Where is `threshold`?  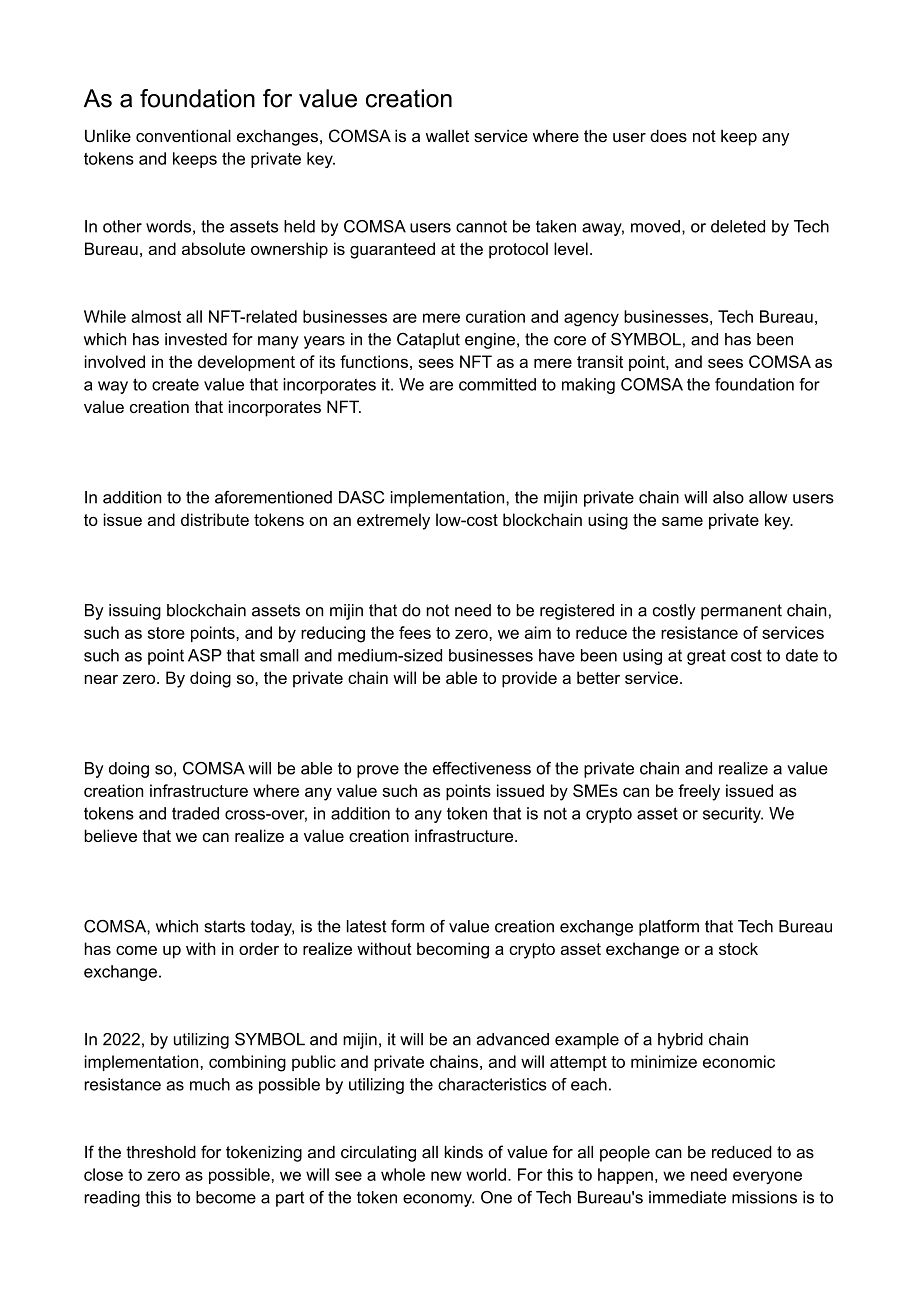 threshold is located at coordinates (161, 1152).
